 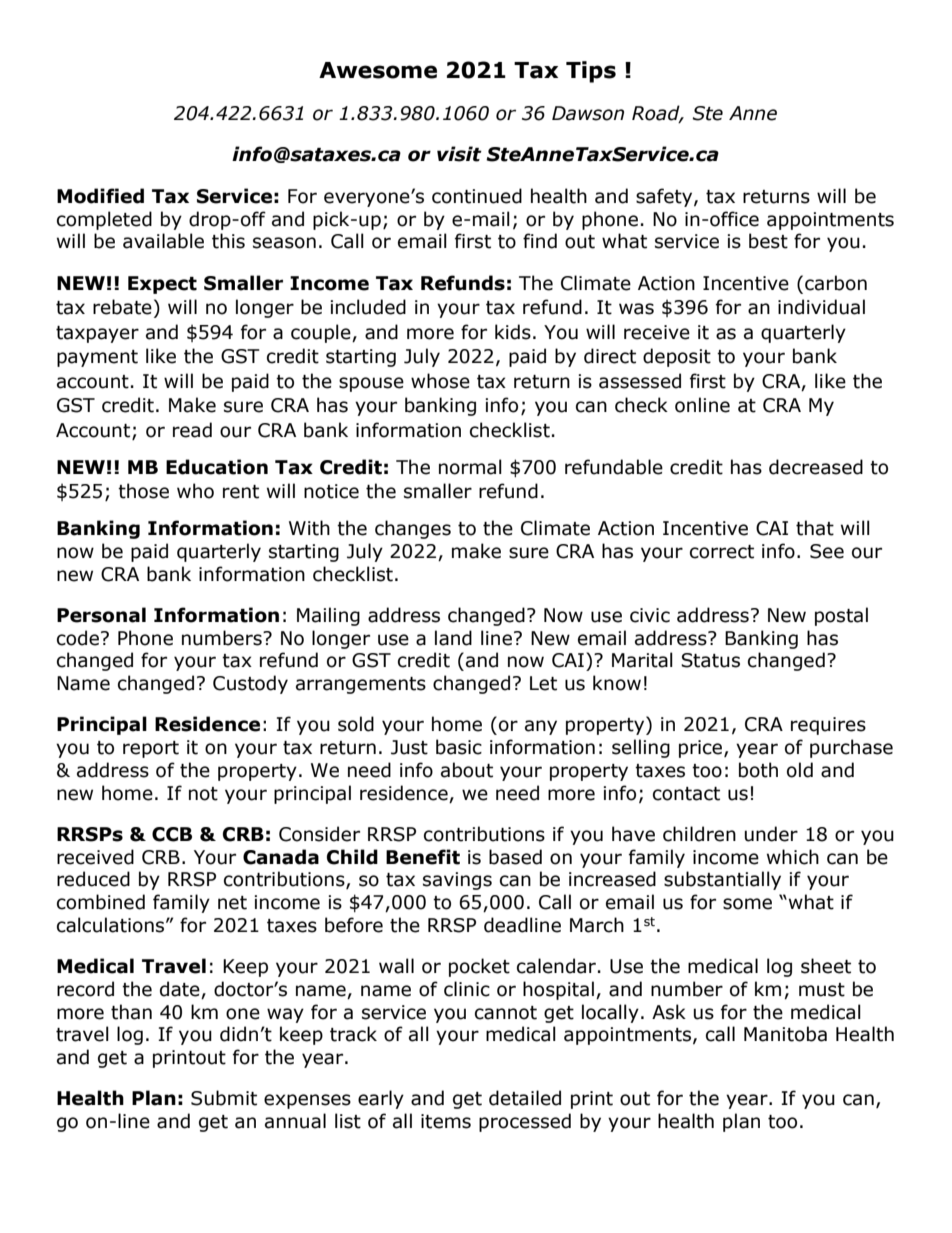 I want to click on Personal, so click(x=101, y=615).
